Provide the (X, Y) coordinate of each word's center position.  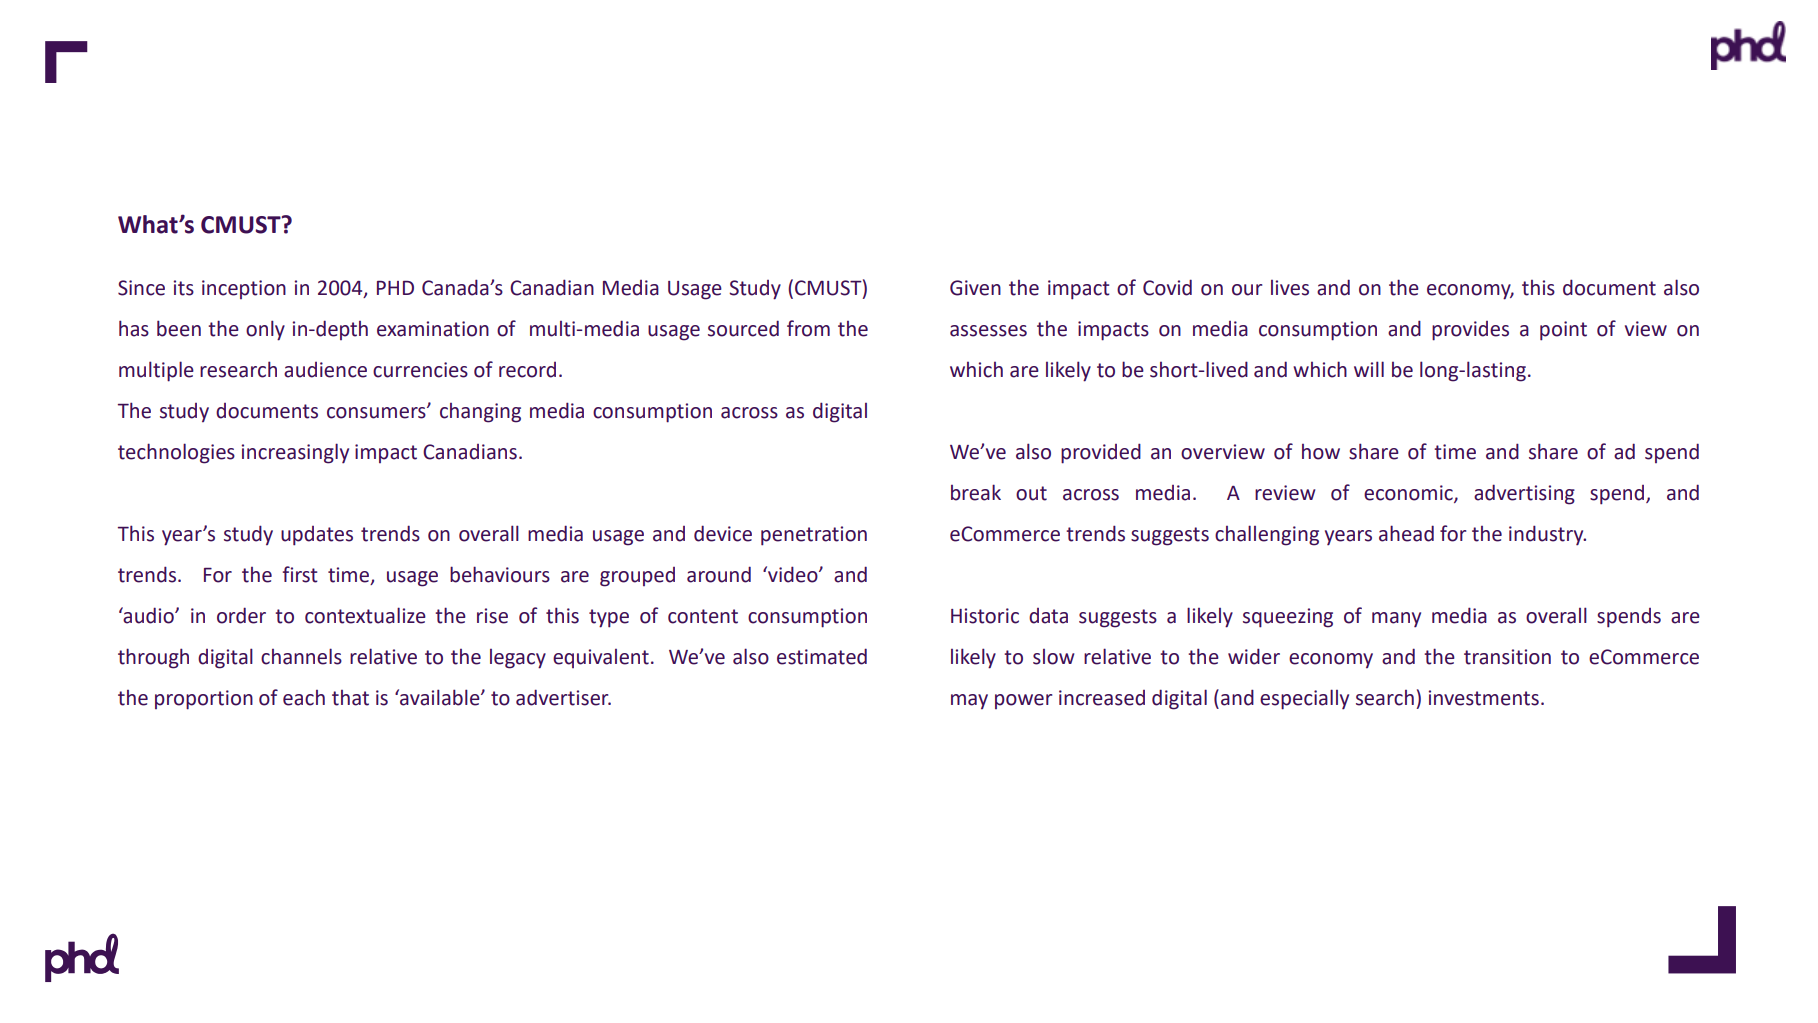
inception (244, 289)
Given (975, 288)
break (976, 492)
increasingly (295, 453)
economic (1409, 494)
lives (1290, 288)
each (304, 698)
